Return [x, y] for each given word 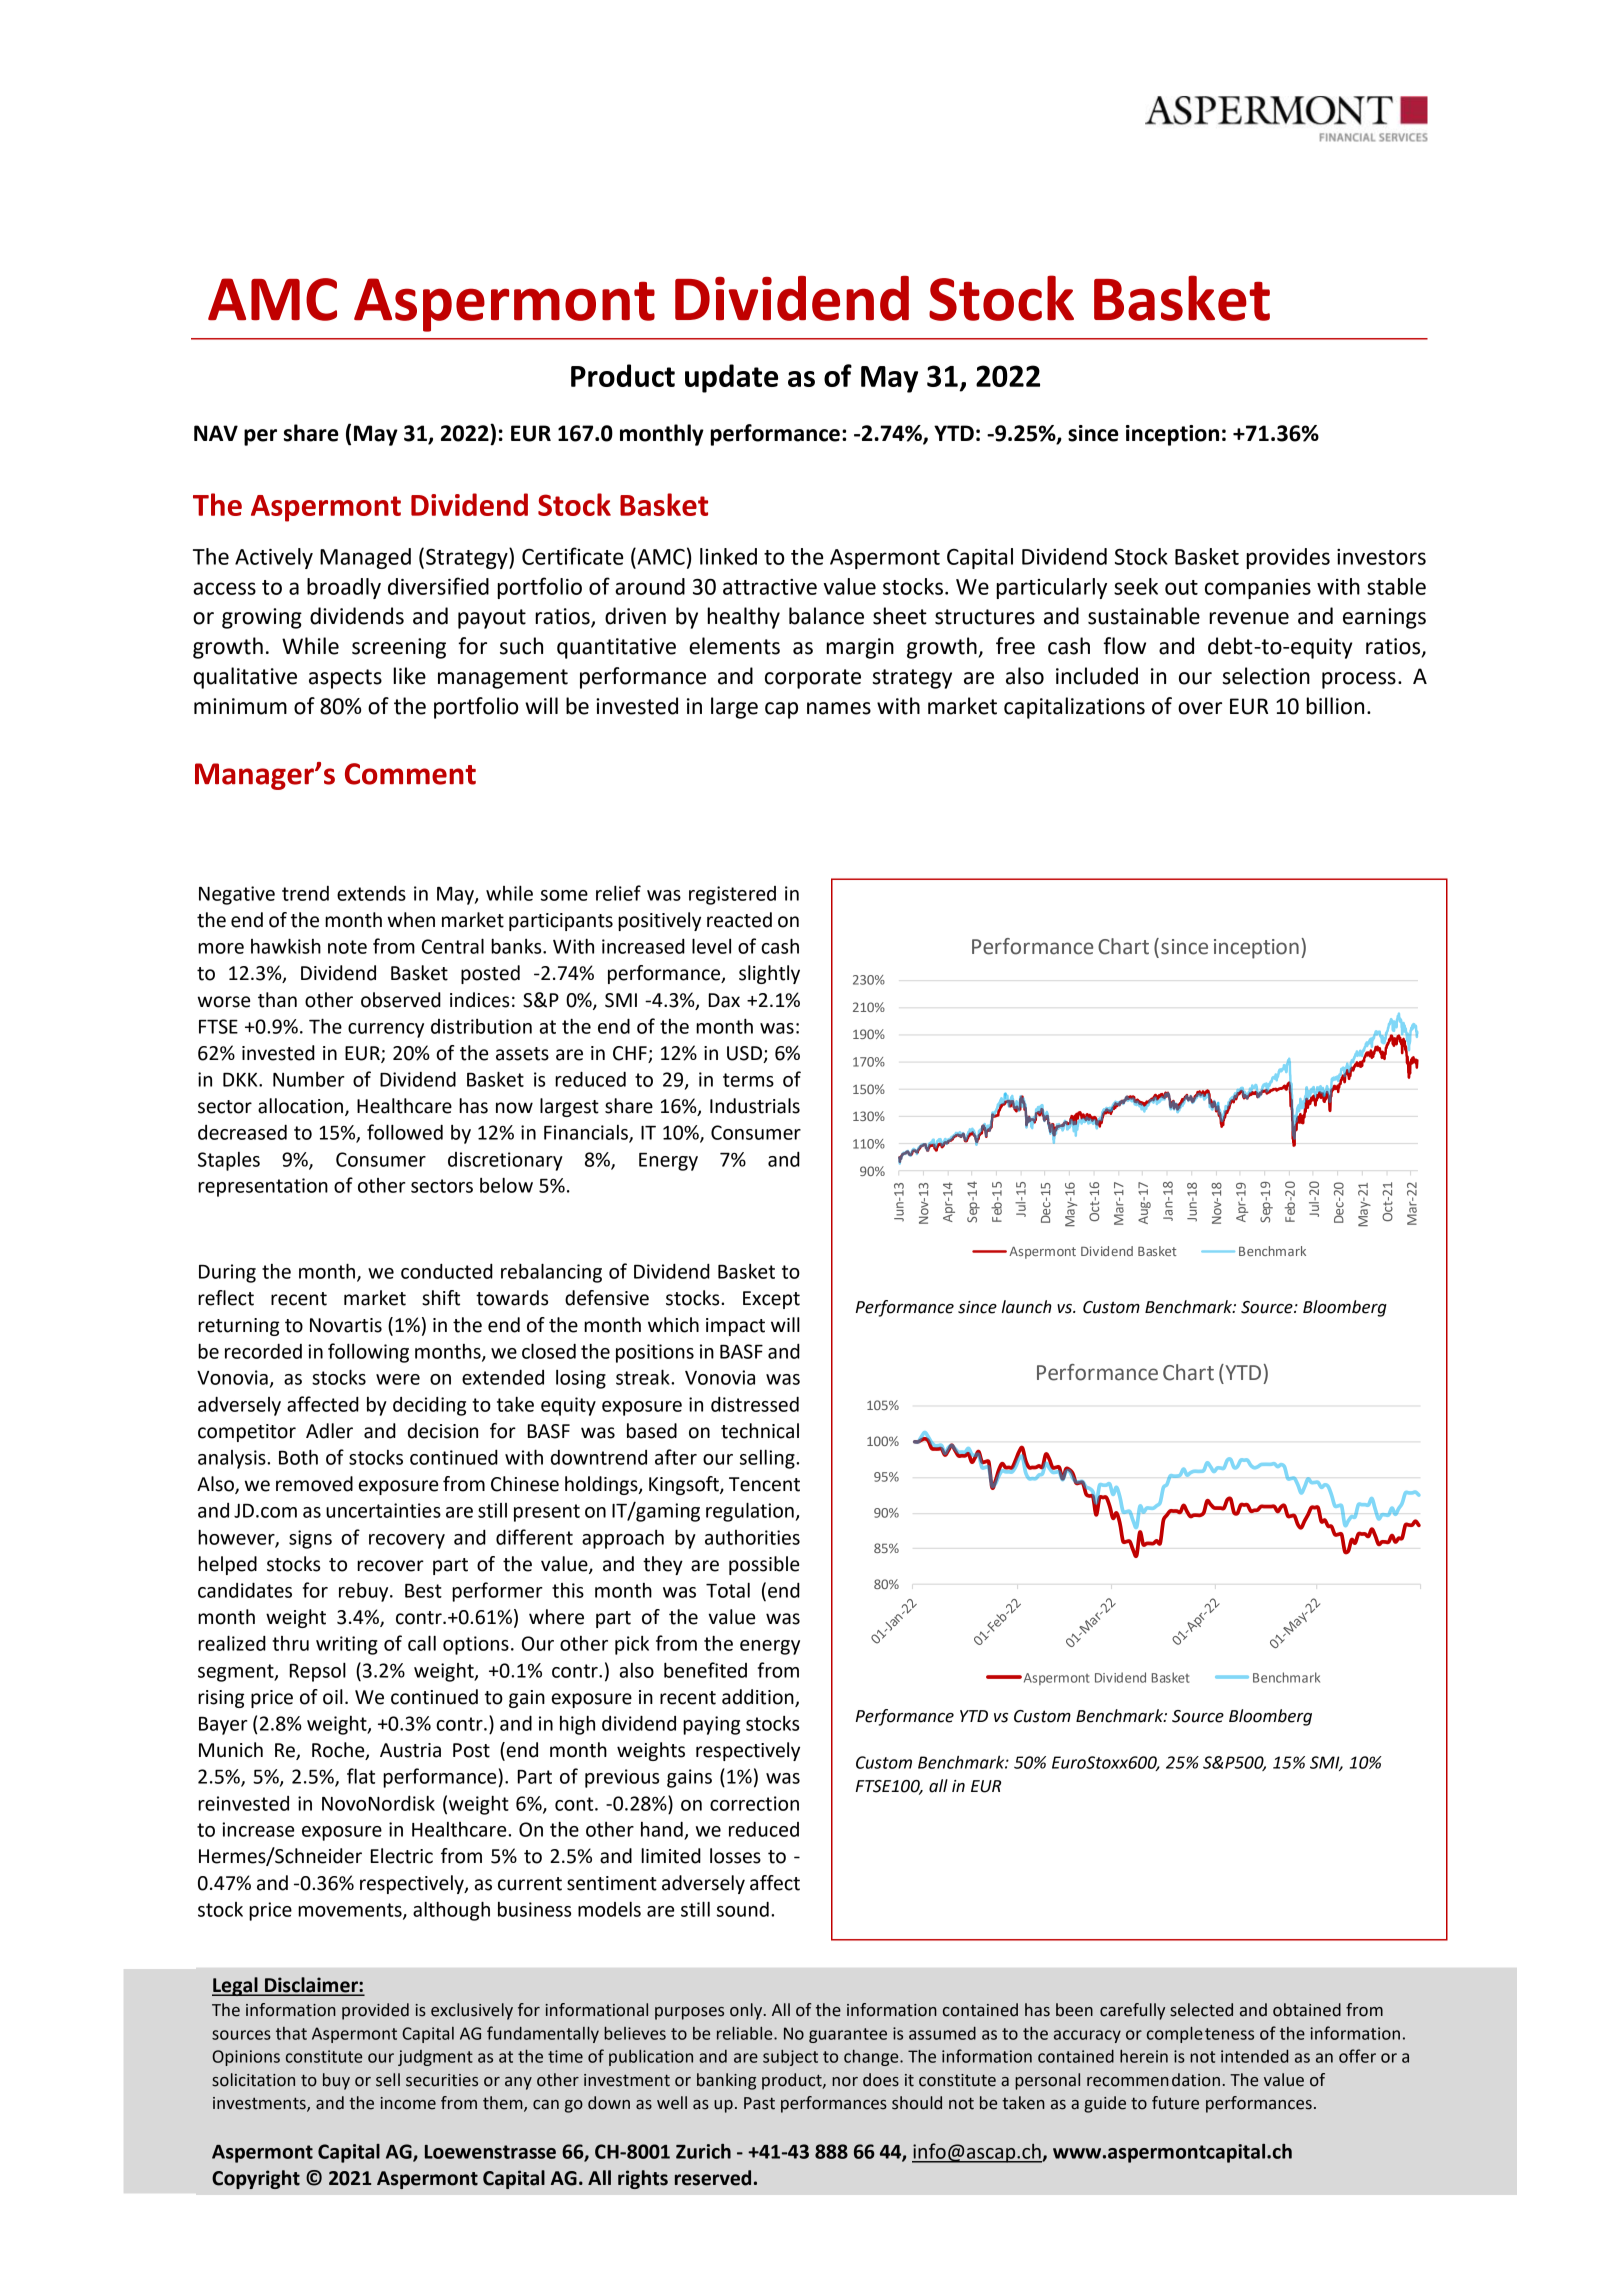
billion [1335, 706]
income [408, 2103]
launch [1027, 1307]
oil [333, 1697]
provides [1288, 558]
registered [732, 895]
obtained [1307, 2010]
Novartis [346, 1325]
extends [371, 893]
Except [771, 1300]
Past [759, 2103]
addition [758, 1697]
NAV [216, 433]
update [731, 378]
